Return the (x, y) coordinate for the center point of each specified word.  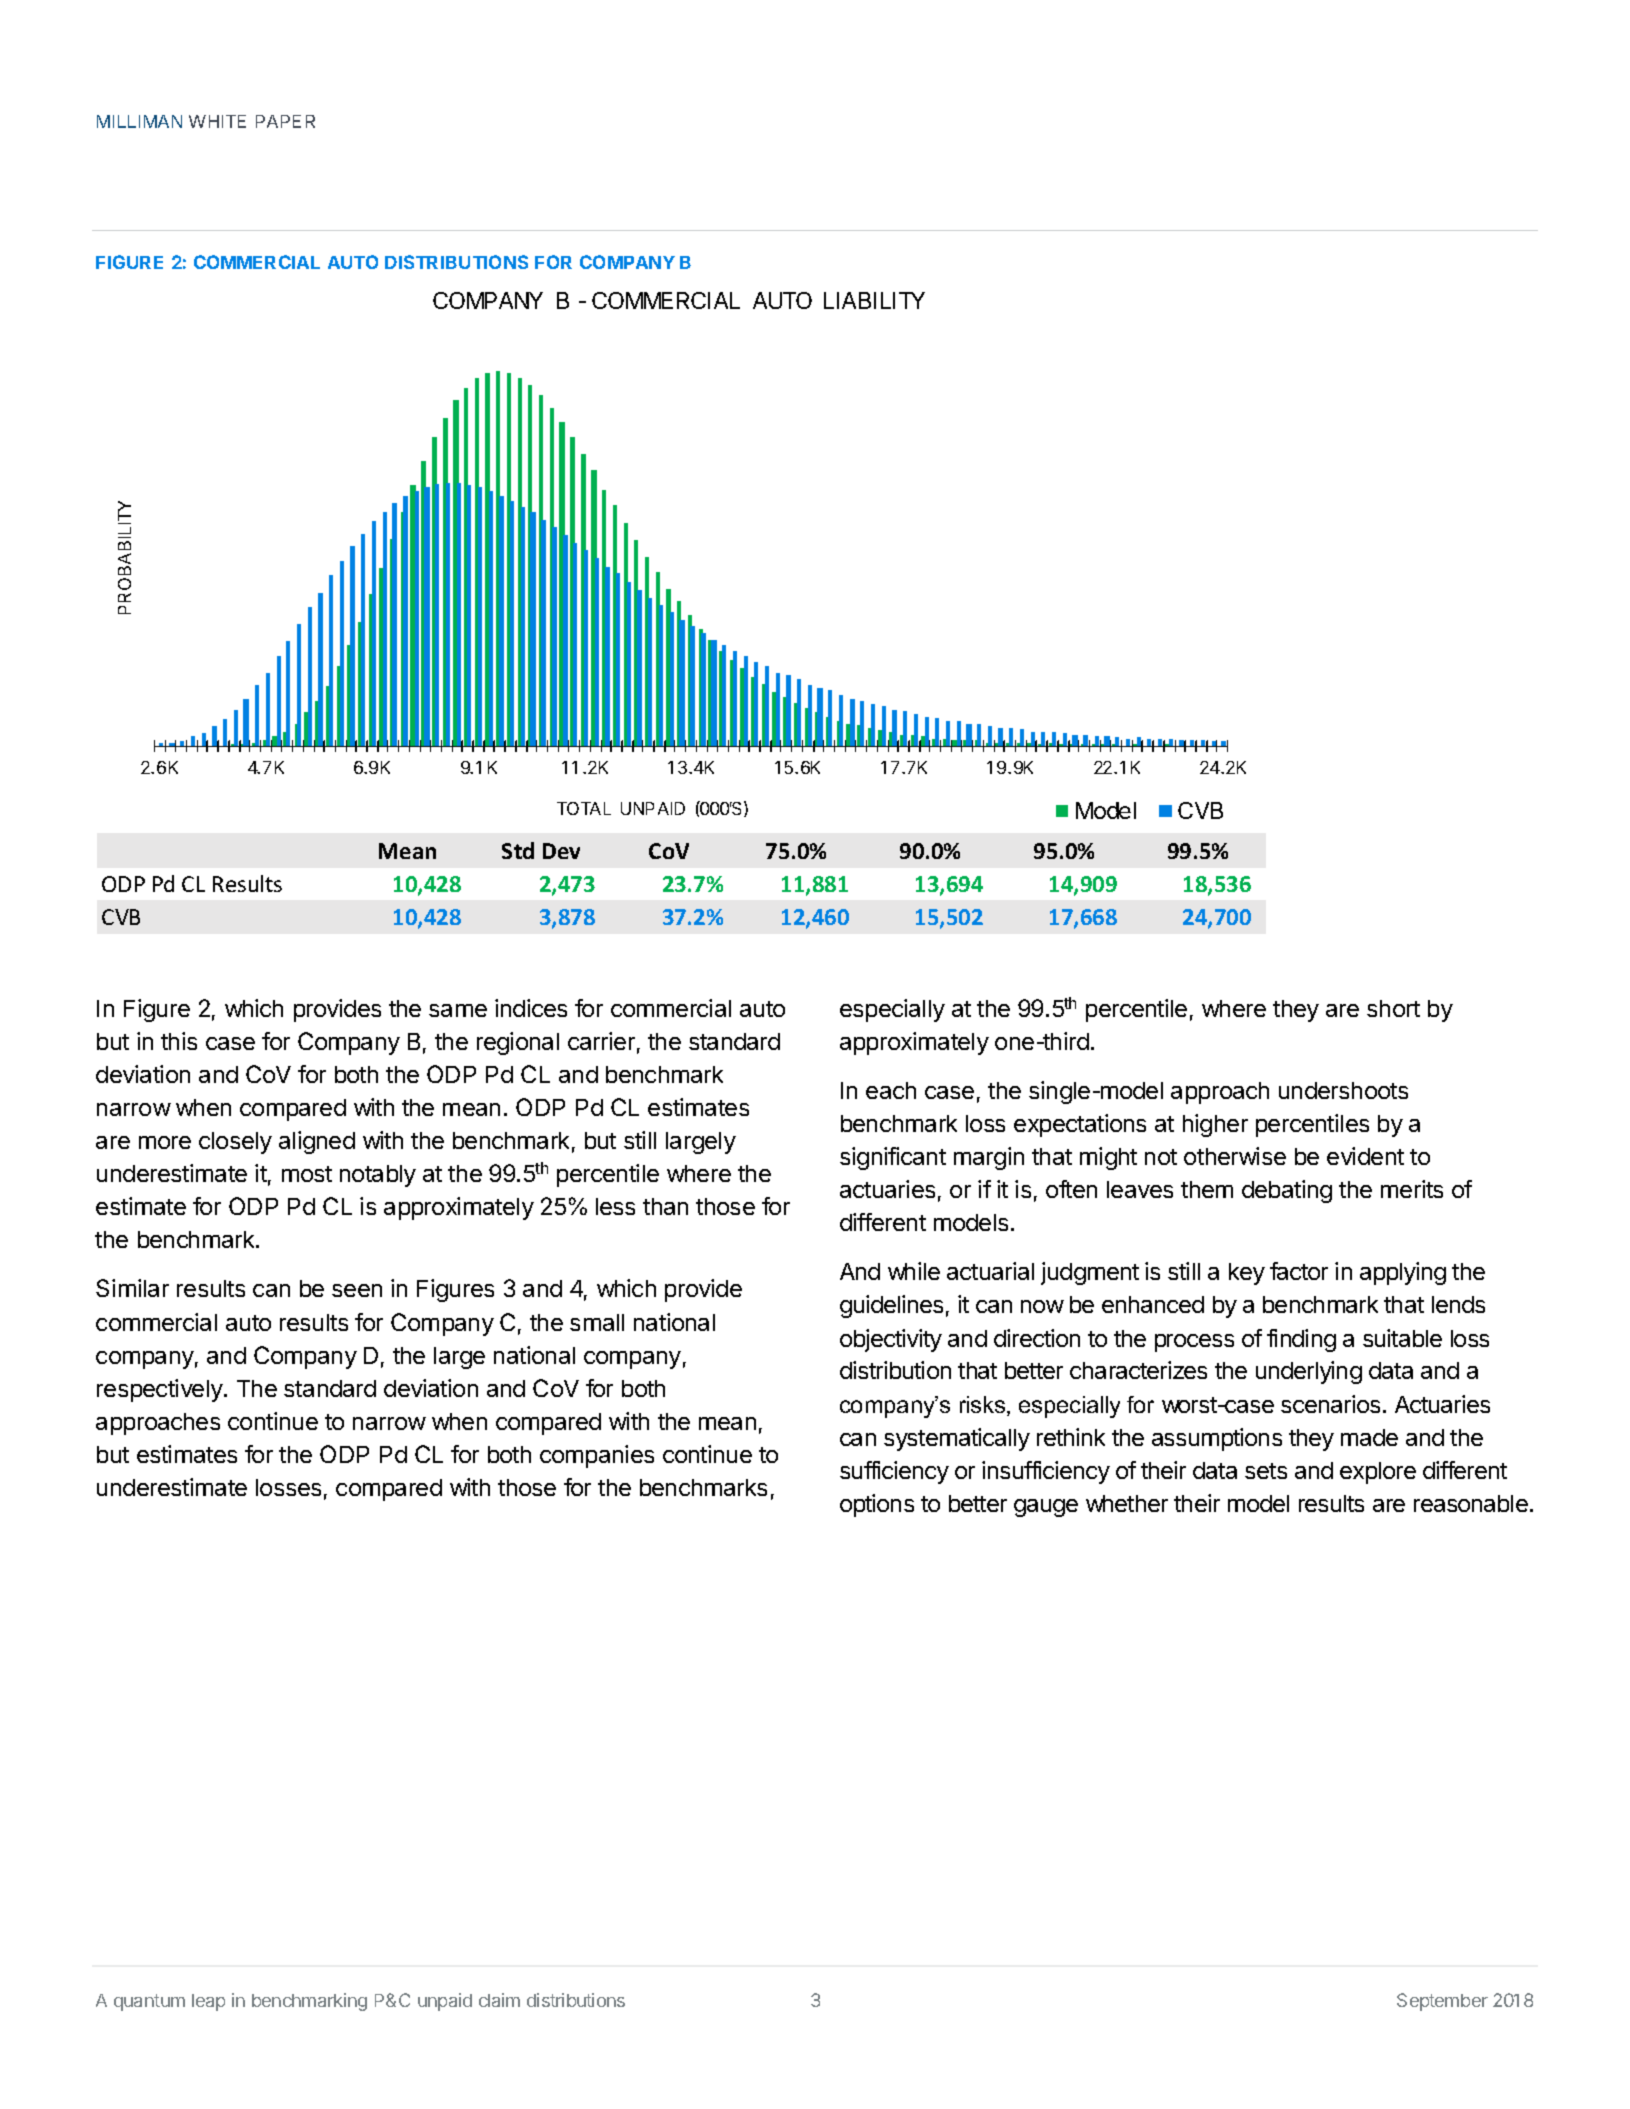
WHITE (217, 121)
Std (518, 850)
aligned (317, 1142)
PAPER (285, 121)
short (1393, 1008)
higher (1215, 1125)
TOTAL (584, 808)
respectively (161, 1390)
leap (208, 2002)
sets (1266, 1471)
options (877, 1505)
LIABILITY (874, 300)
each (891, 1090)
